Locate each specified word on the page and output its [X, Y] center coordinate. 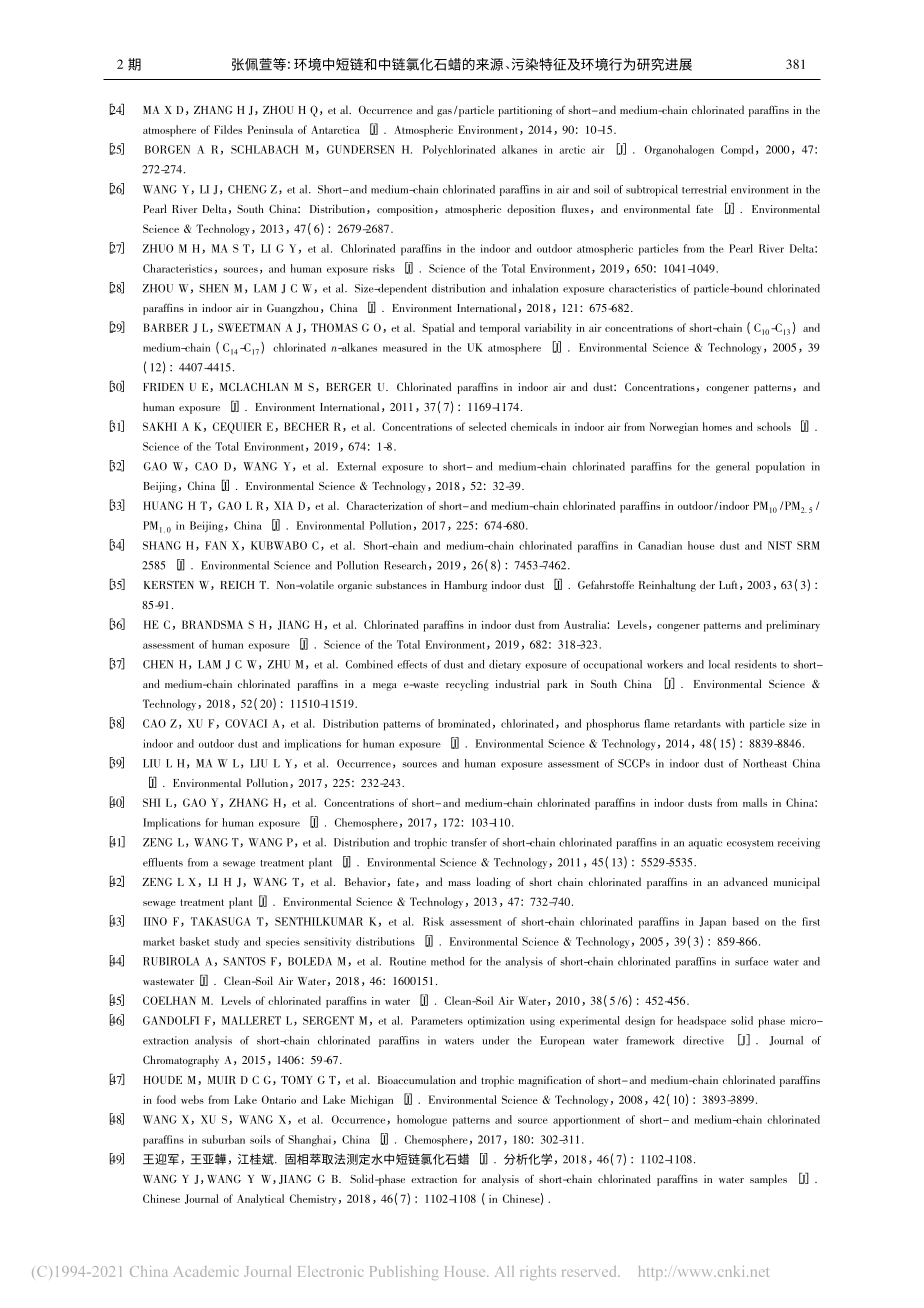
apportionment [586, 1121]
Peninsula [270, 129]
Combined [369, 664]
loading [493, 883]
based [746, 921]
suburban [223, 1139]
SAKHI [160, 426]
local [719, 664]
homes [717, 426]
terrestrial [704, 189]
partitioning [525, 111]
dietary [505, 665]
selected [487, 426]
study [226, 942]
